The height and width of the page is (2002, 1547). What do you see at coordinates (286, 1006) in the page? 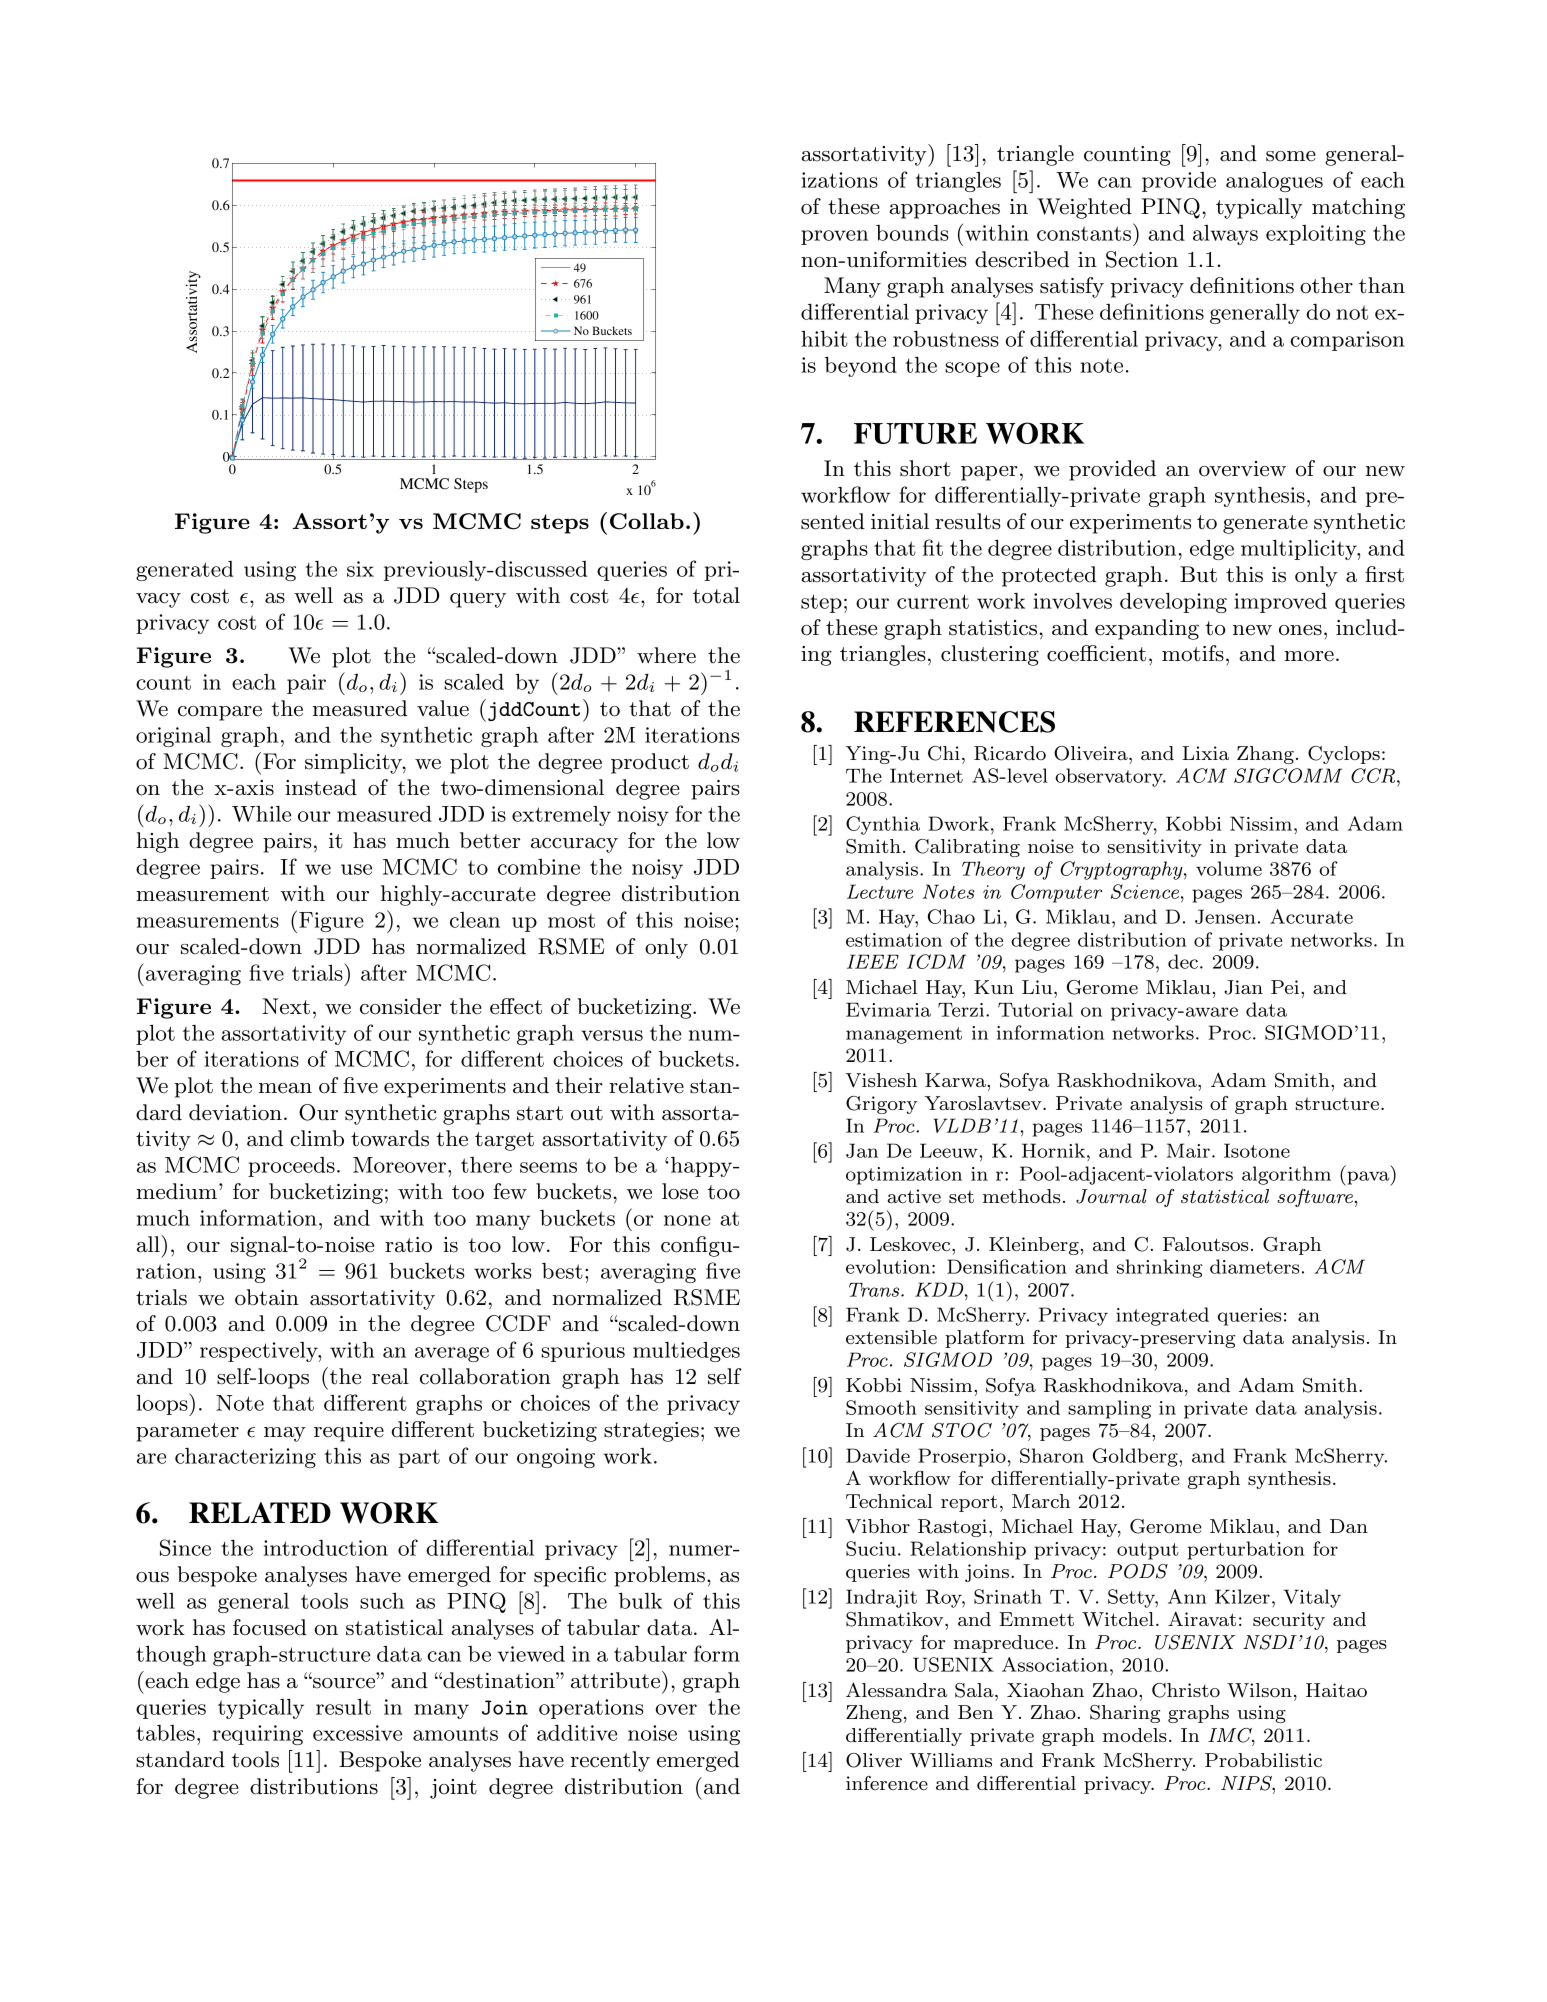
I see `Next` at bounding box center [286, 1006].
